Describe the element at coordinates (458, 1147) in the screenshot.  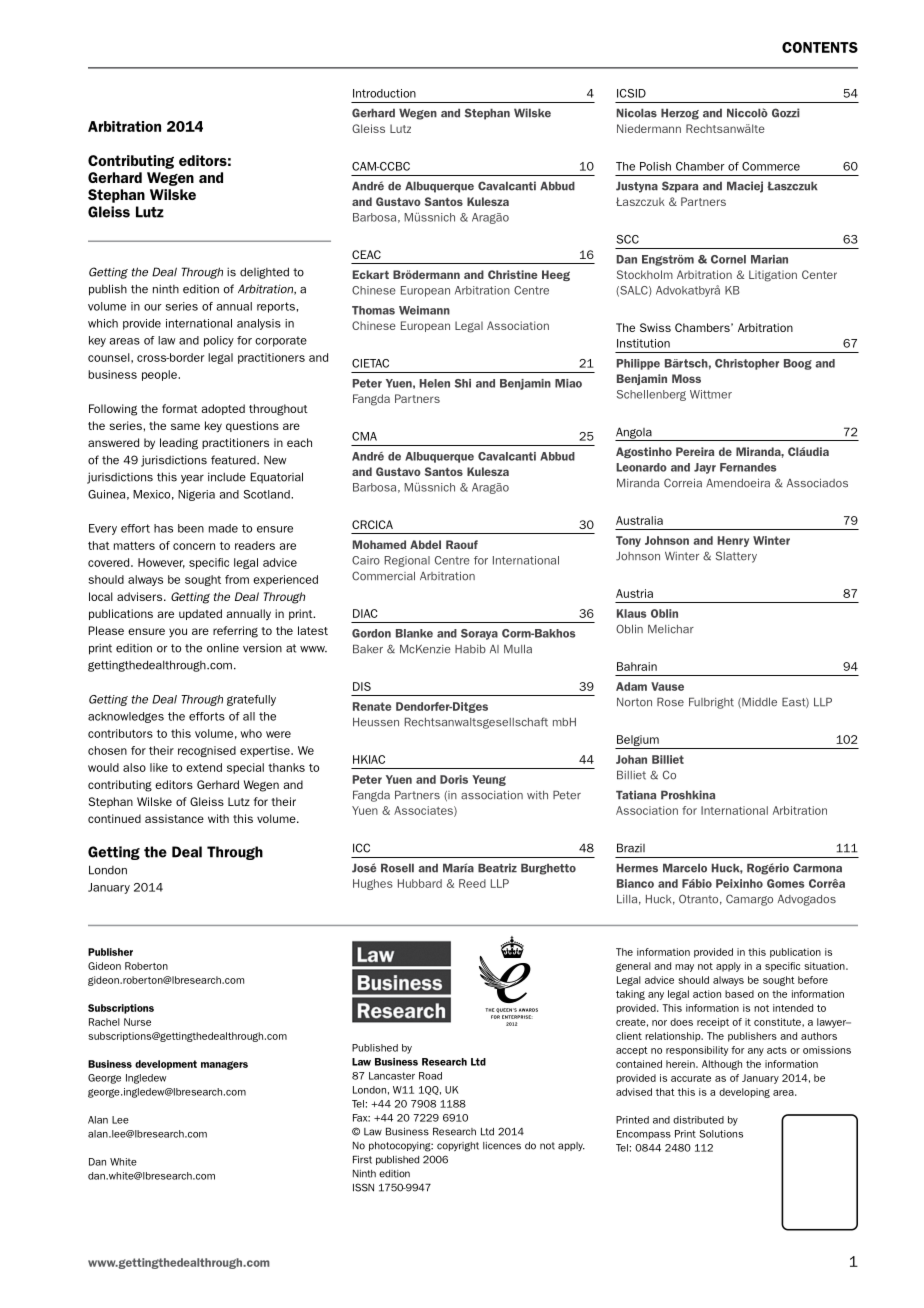
I see `copyright` at that location.
